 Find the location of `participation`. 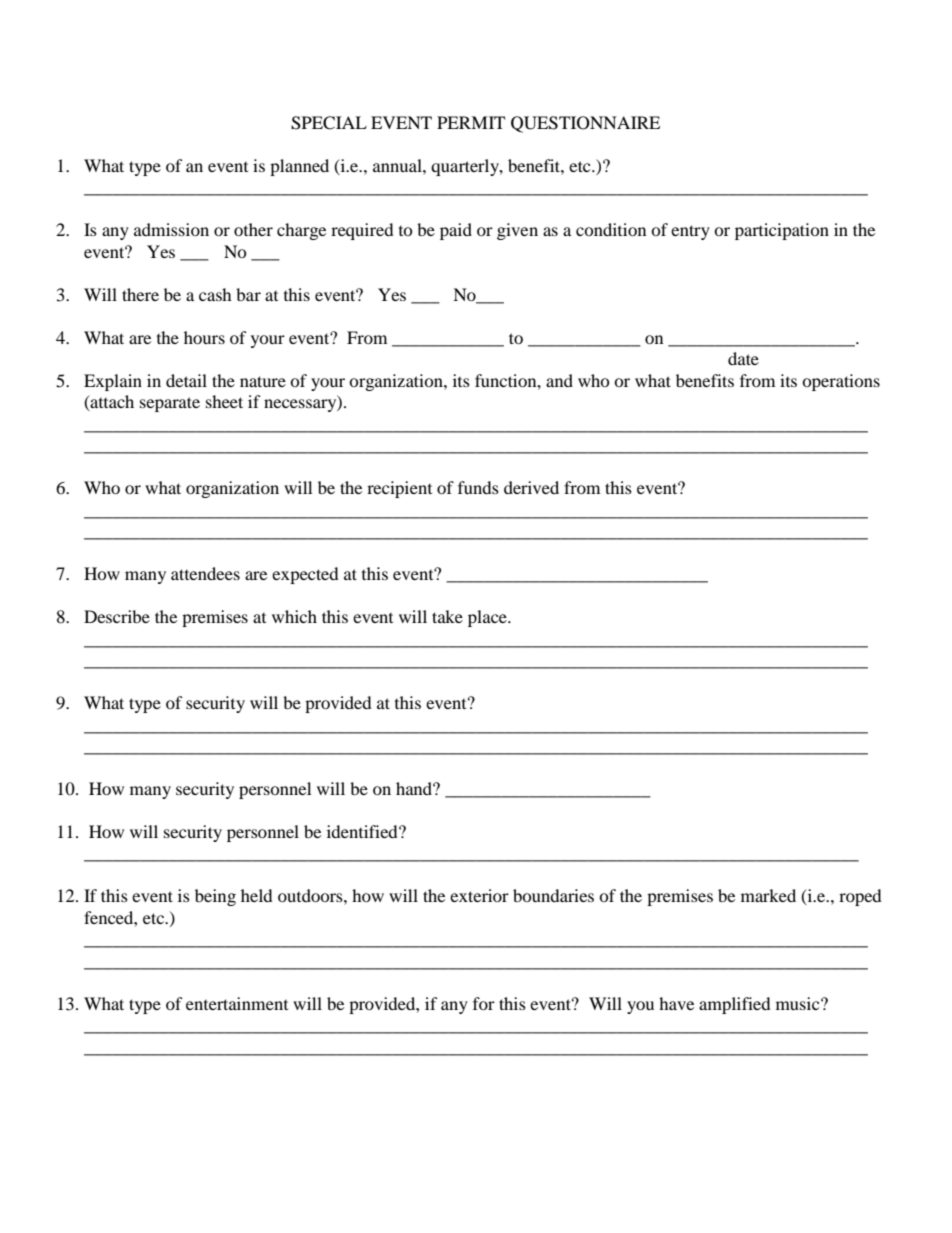

participation is located at coordinates (782, 231).
